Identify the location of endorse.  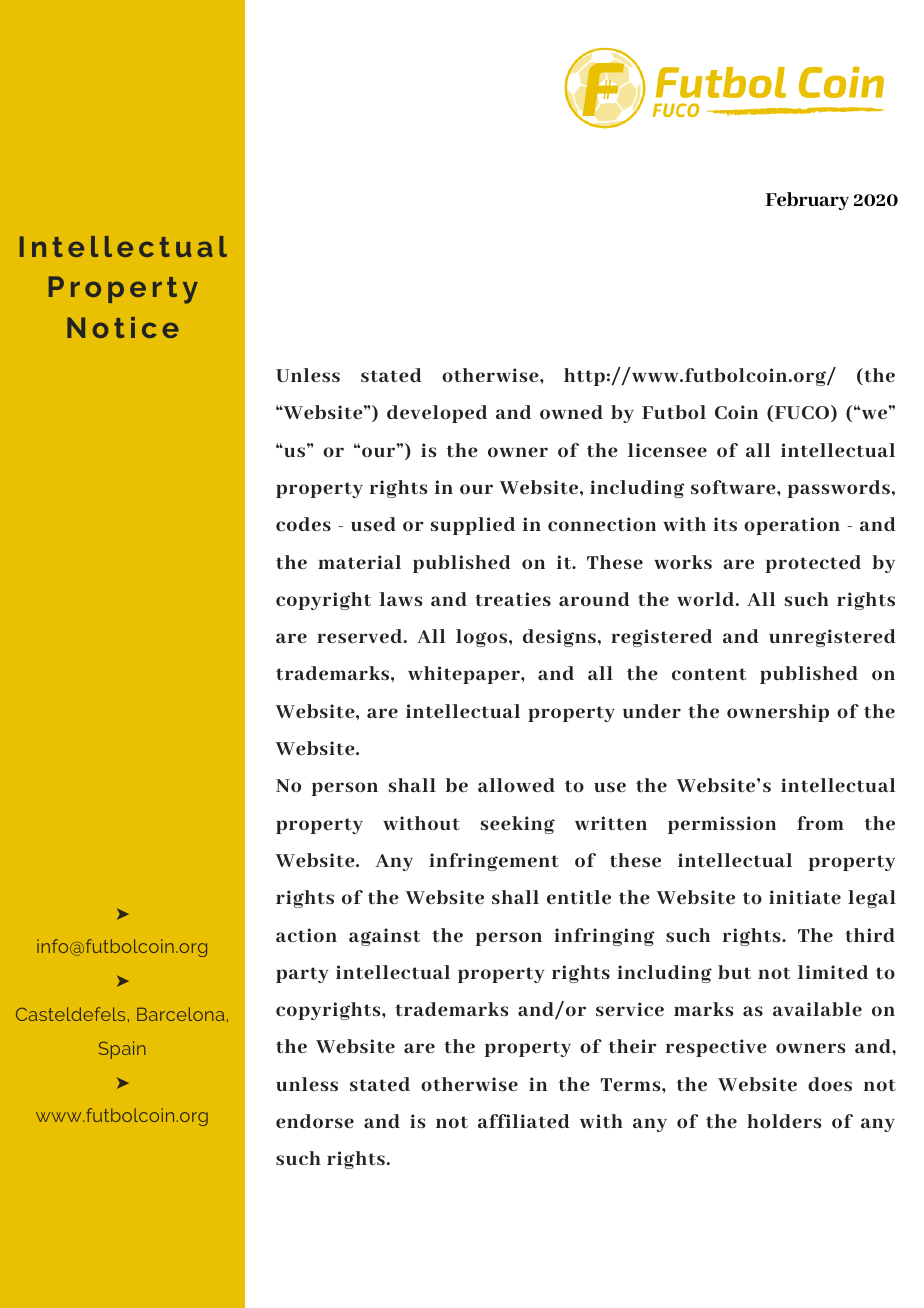
(315, 1121).
